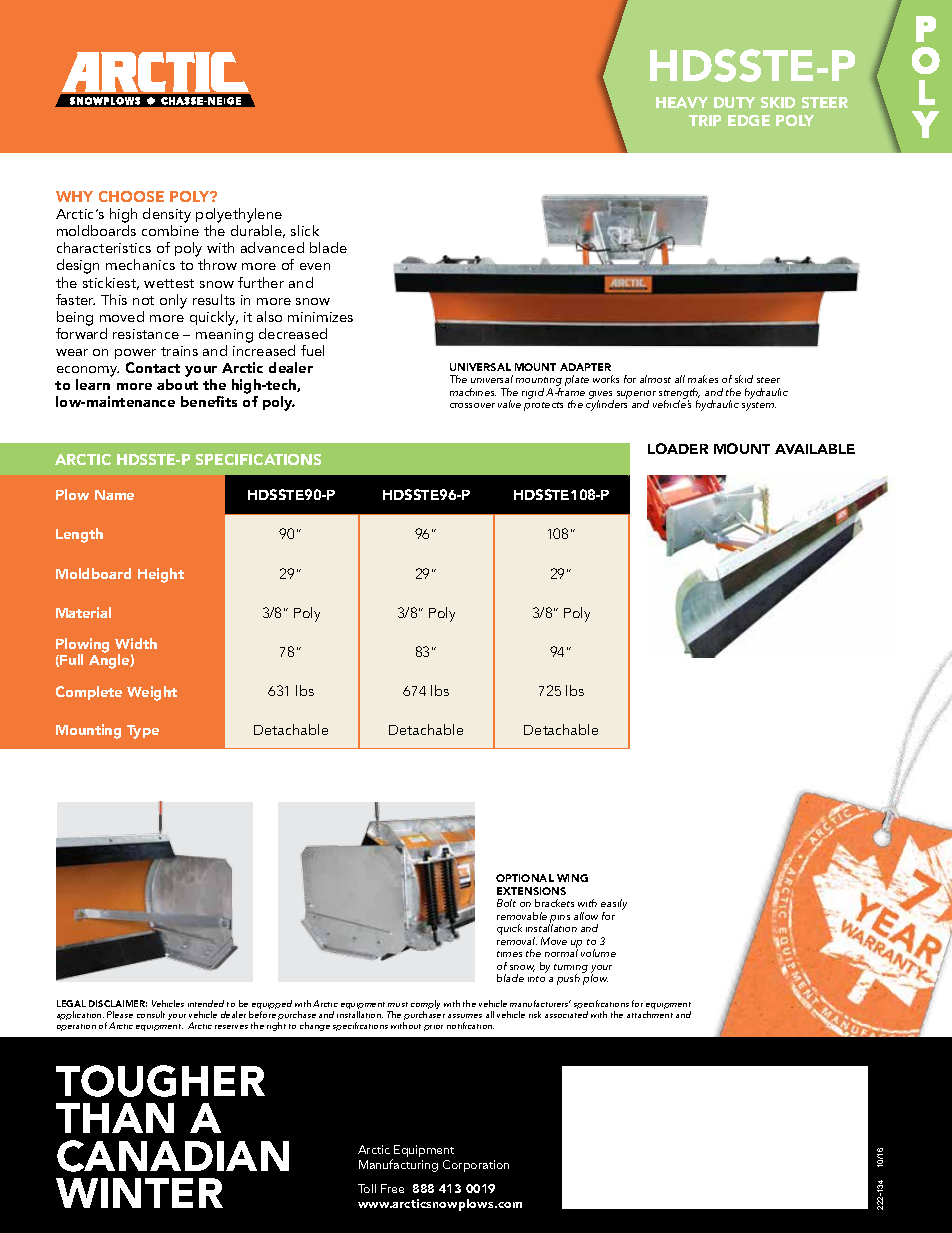 The height and width of the image is (1233, 952). What do you see at coordinates (473, 392) in the image?
I see `machines` at bounding box center [473, 392].
